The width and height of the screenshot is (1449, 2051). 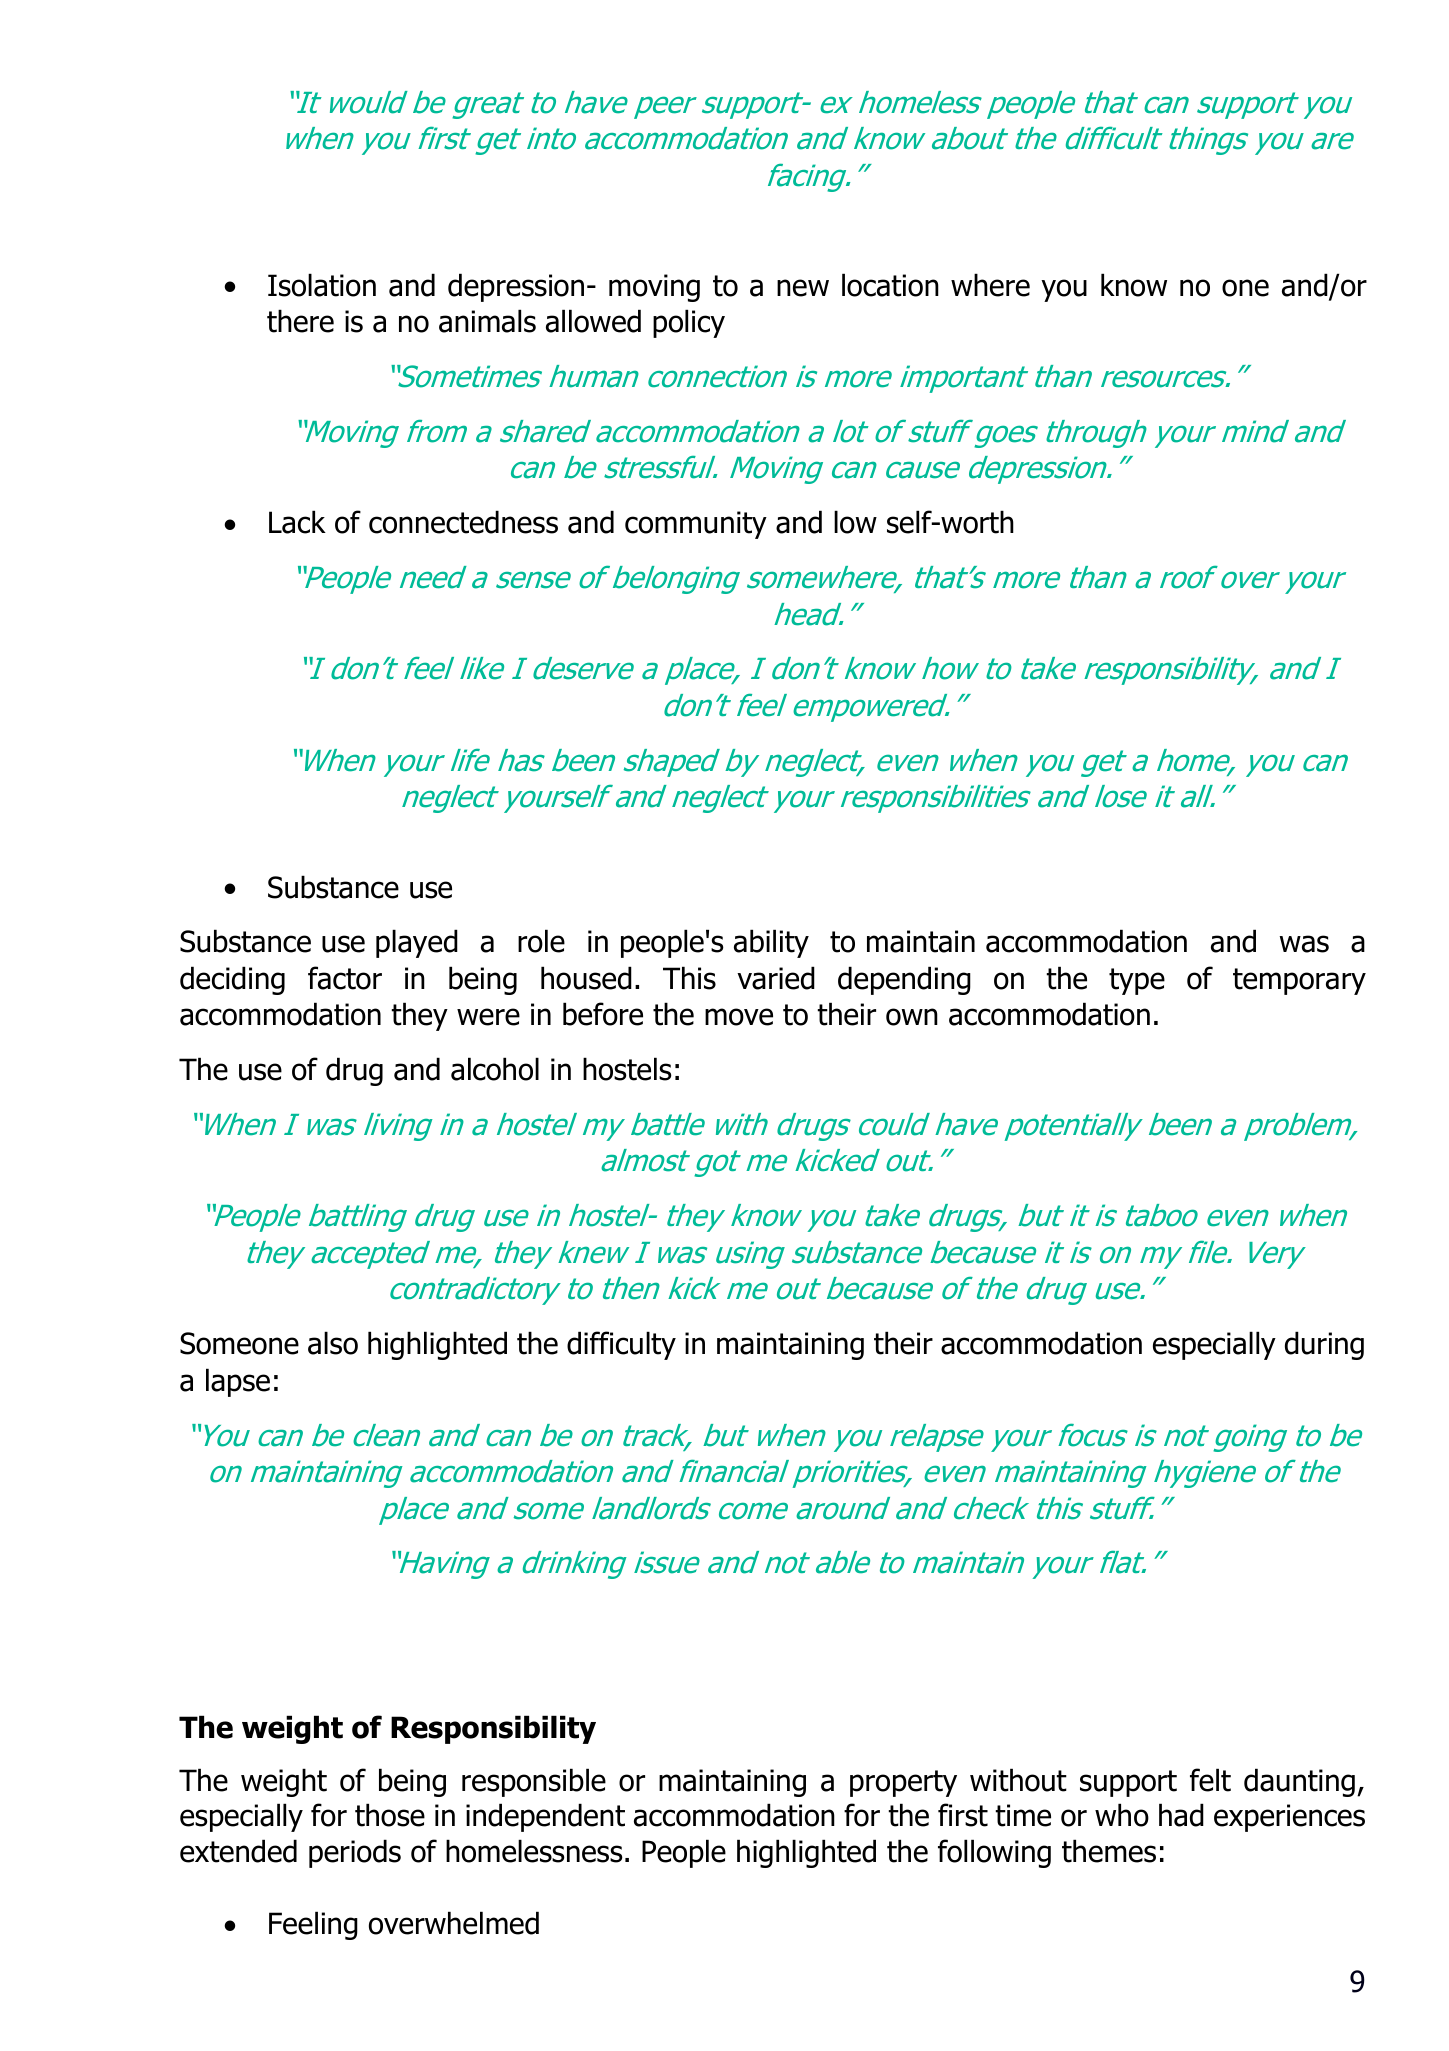 I want to click on temporary, so click(x=1299, y=981).
